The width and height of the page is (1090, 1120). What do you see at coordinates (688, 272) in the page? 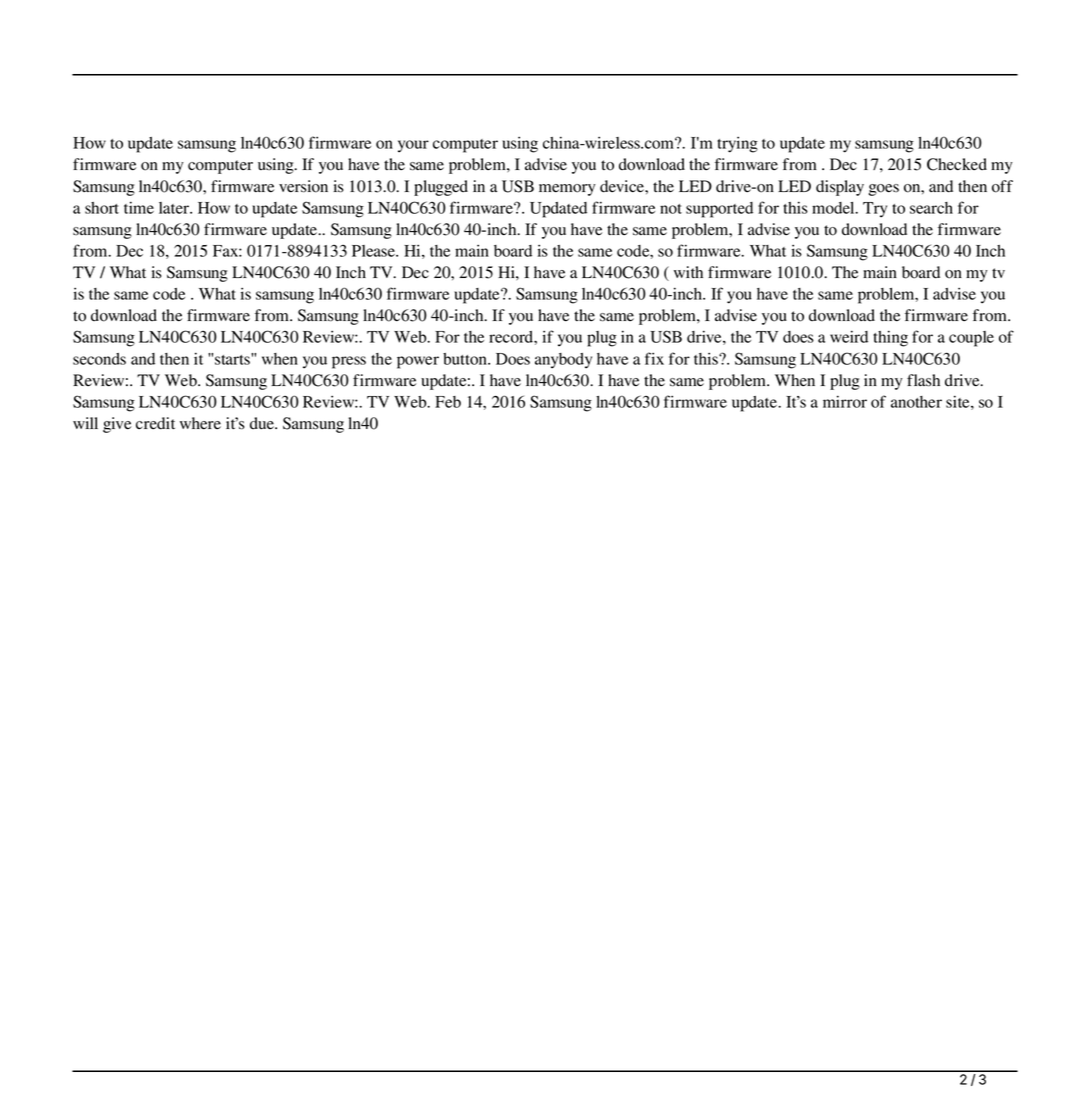
I see `with` at bounding box center [688, 272].
